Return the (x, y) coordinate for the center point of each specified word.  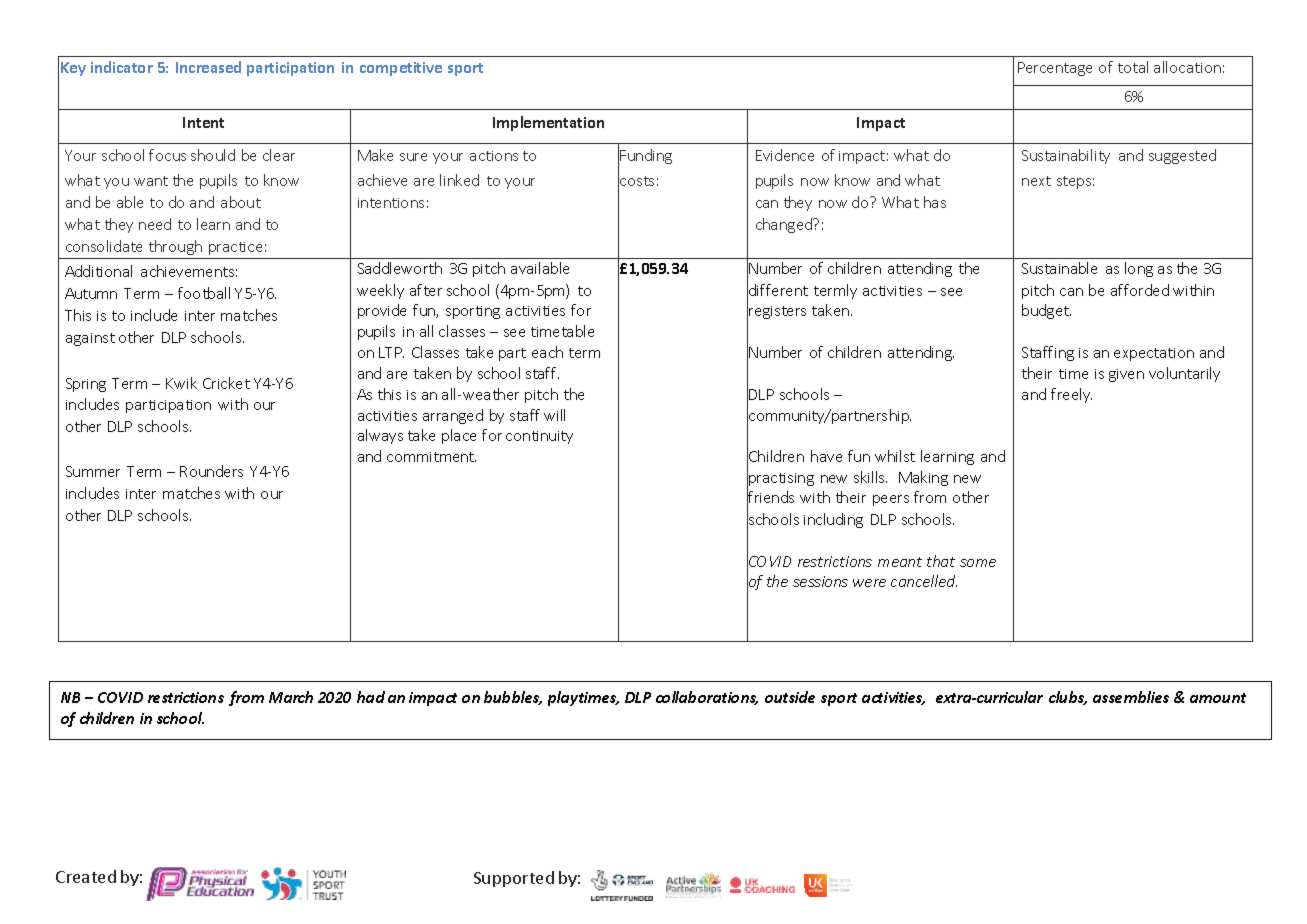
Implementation (548, 123)
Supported (514, 879)
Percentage (1055, 69)
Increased (208, 67)
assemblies (1131, 697)
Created (86, 876)
